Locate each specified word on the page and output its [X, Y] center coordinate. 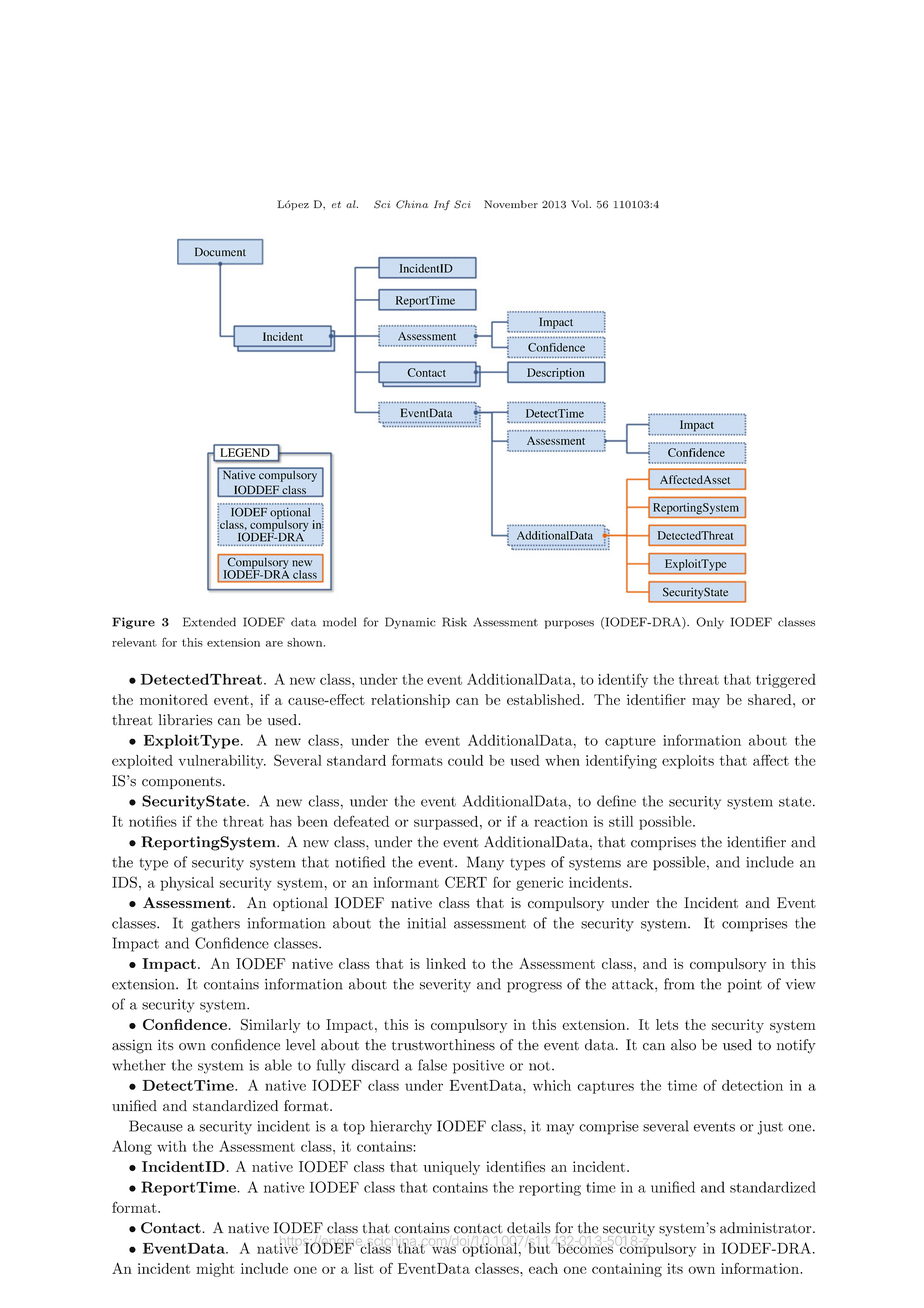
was [445, 1249]
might [215, 1270]
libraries [185, 720]
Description [556, 375]
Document [220, 252]
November [511, 204]
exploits [688, 762]
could [465, 760]
